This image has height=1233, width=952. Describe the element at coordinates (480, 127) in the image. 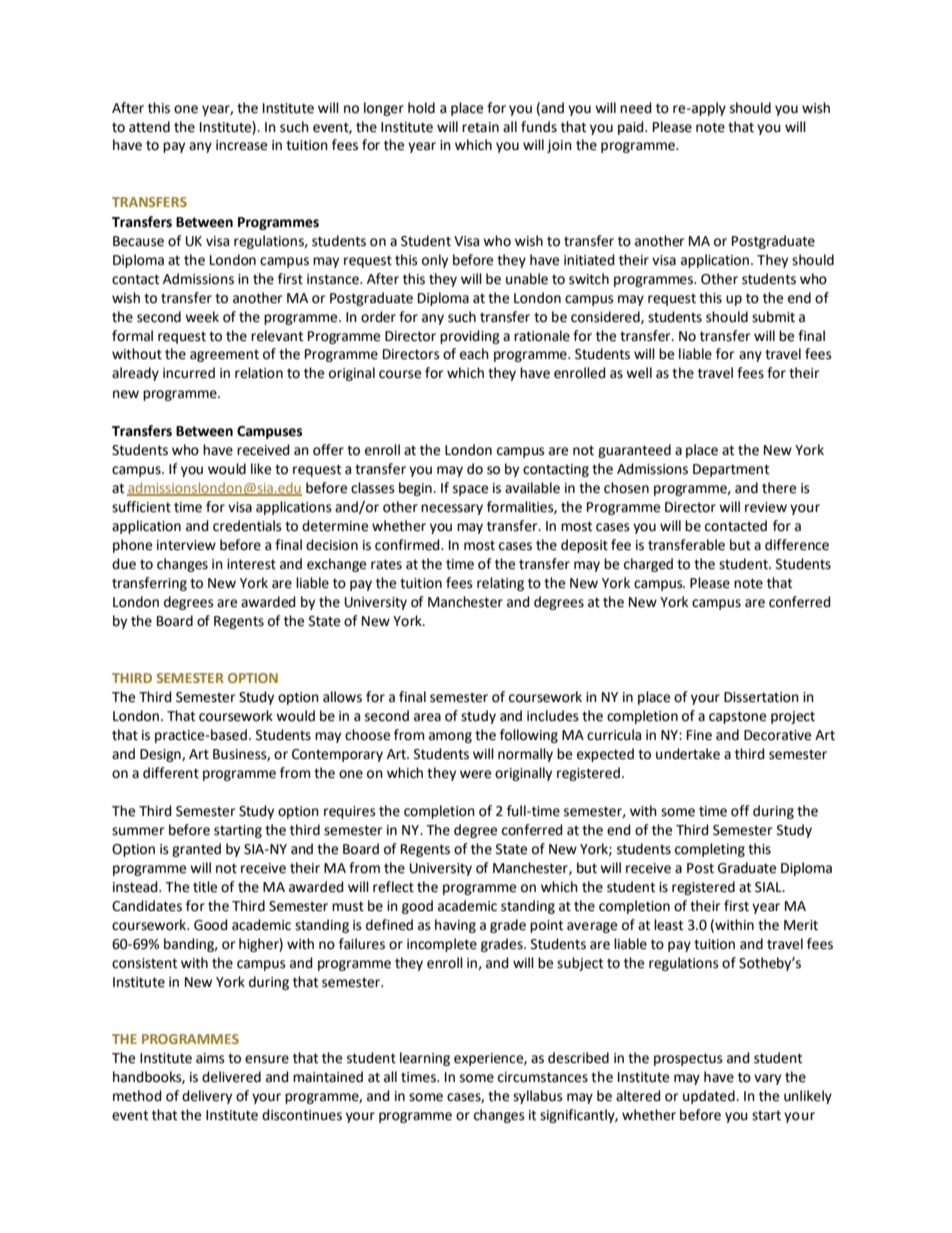

I see `retain` at that location.
